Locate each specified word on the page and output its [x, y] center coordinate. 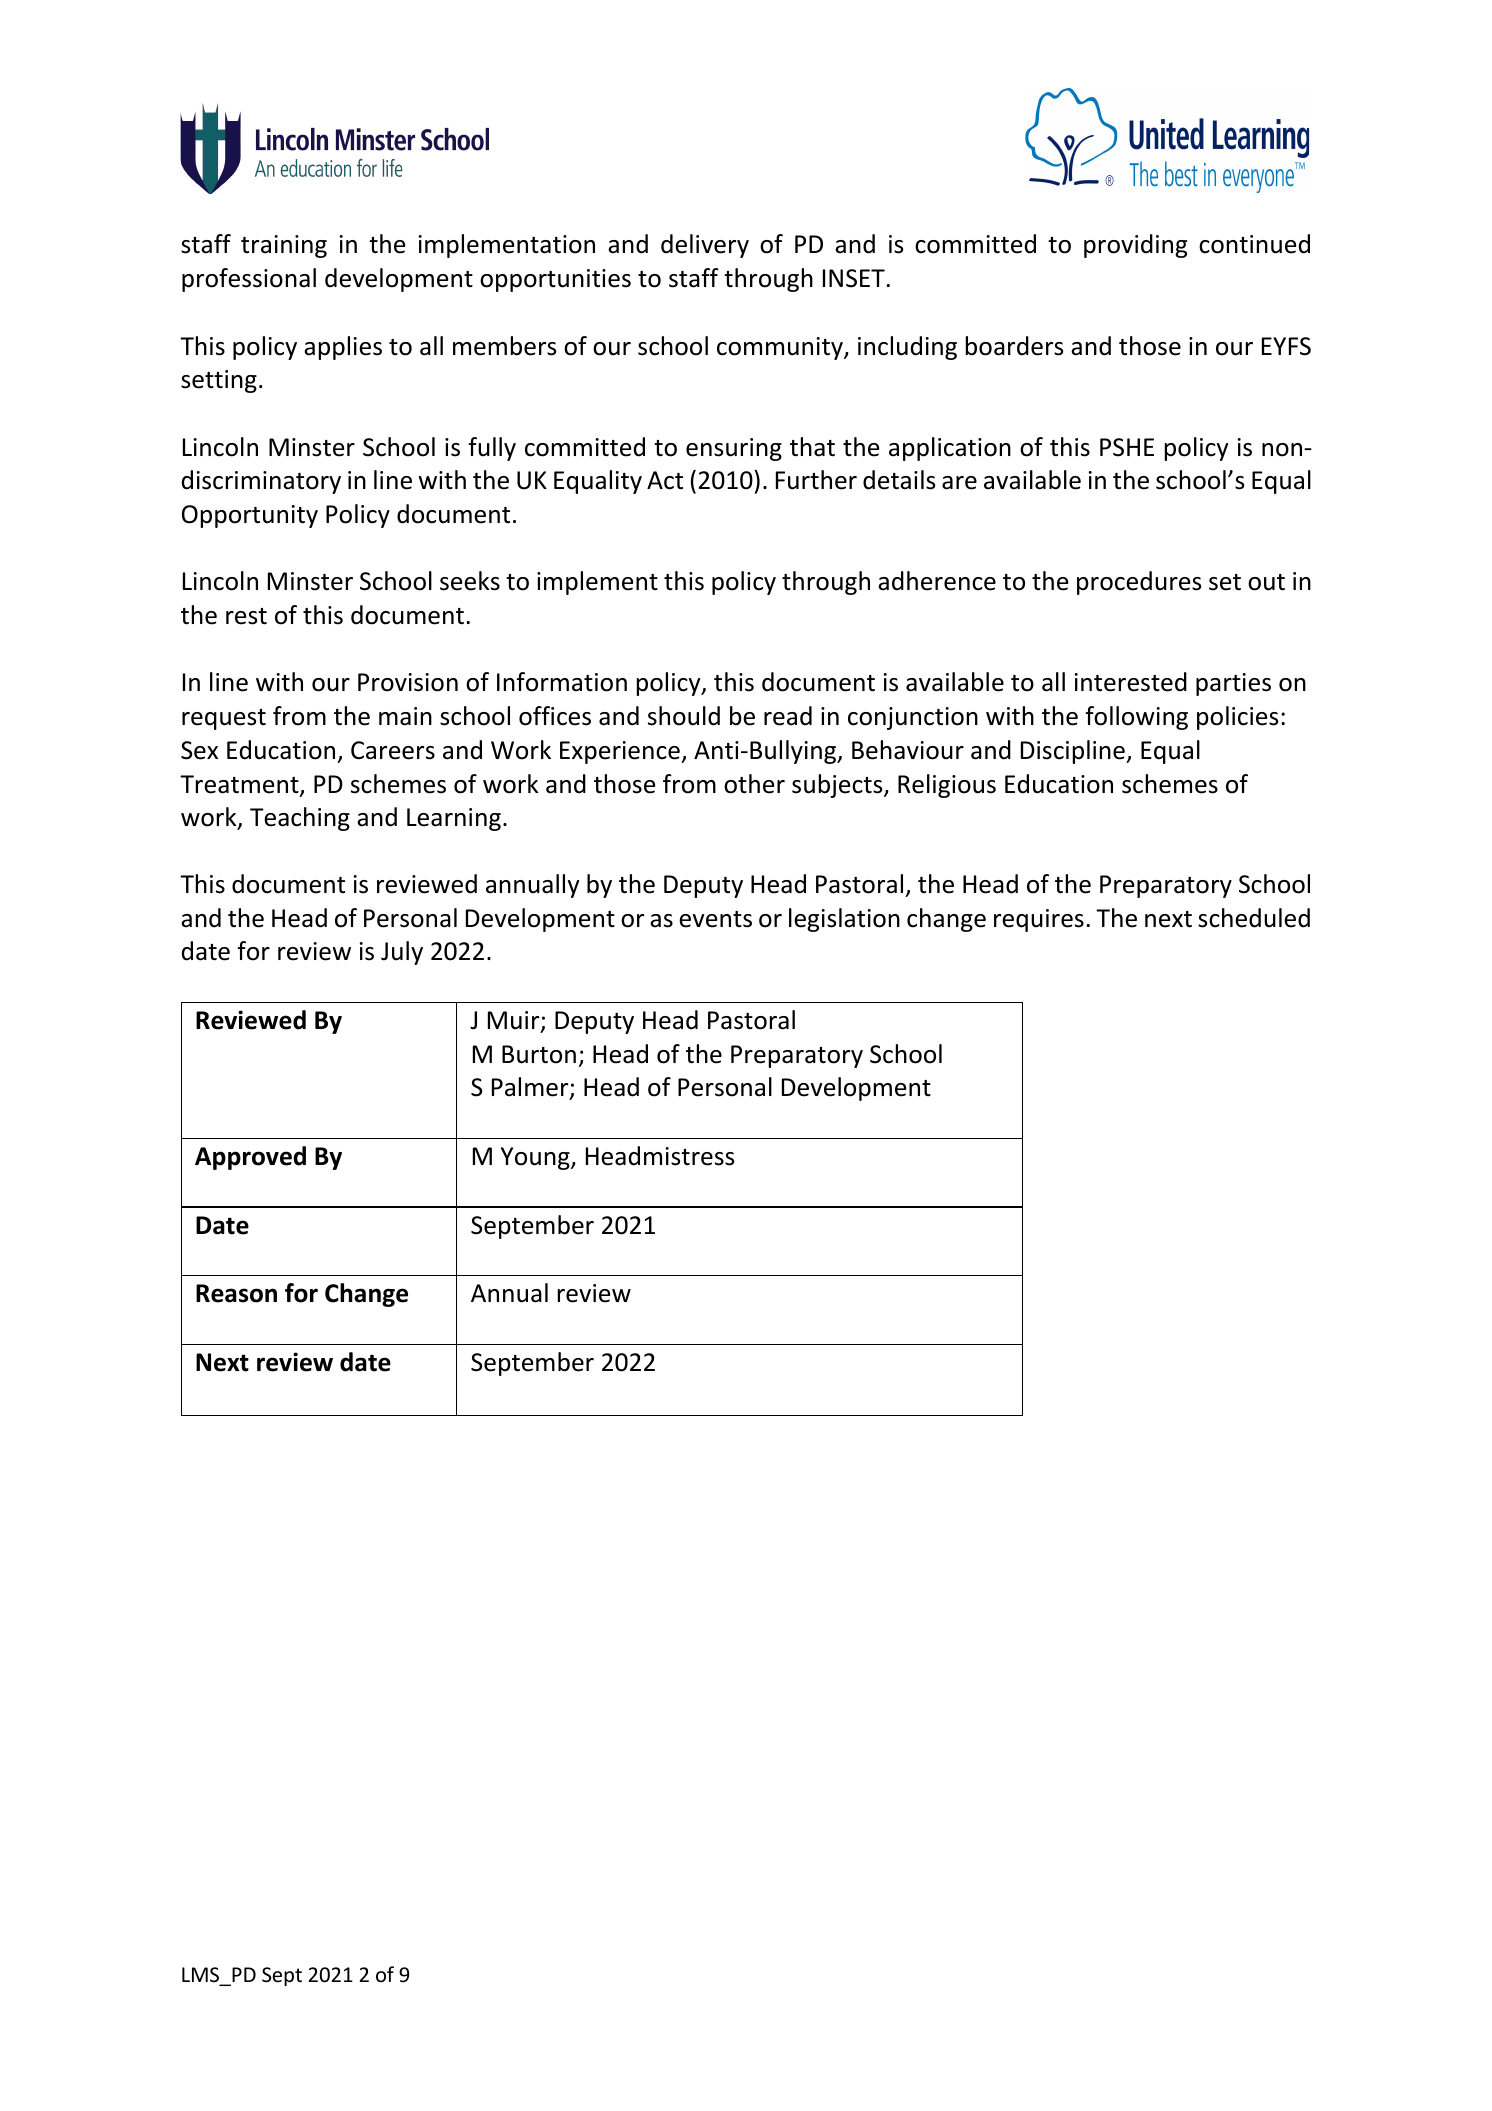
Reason [236, 1293]
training [284, 246]
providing [1135, 246]
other [754, 784]
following [1137, 718]
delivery [705, 246]
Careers [393, 750]
